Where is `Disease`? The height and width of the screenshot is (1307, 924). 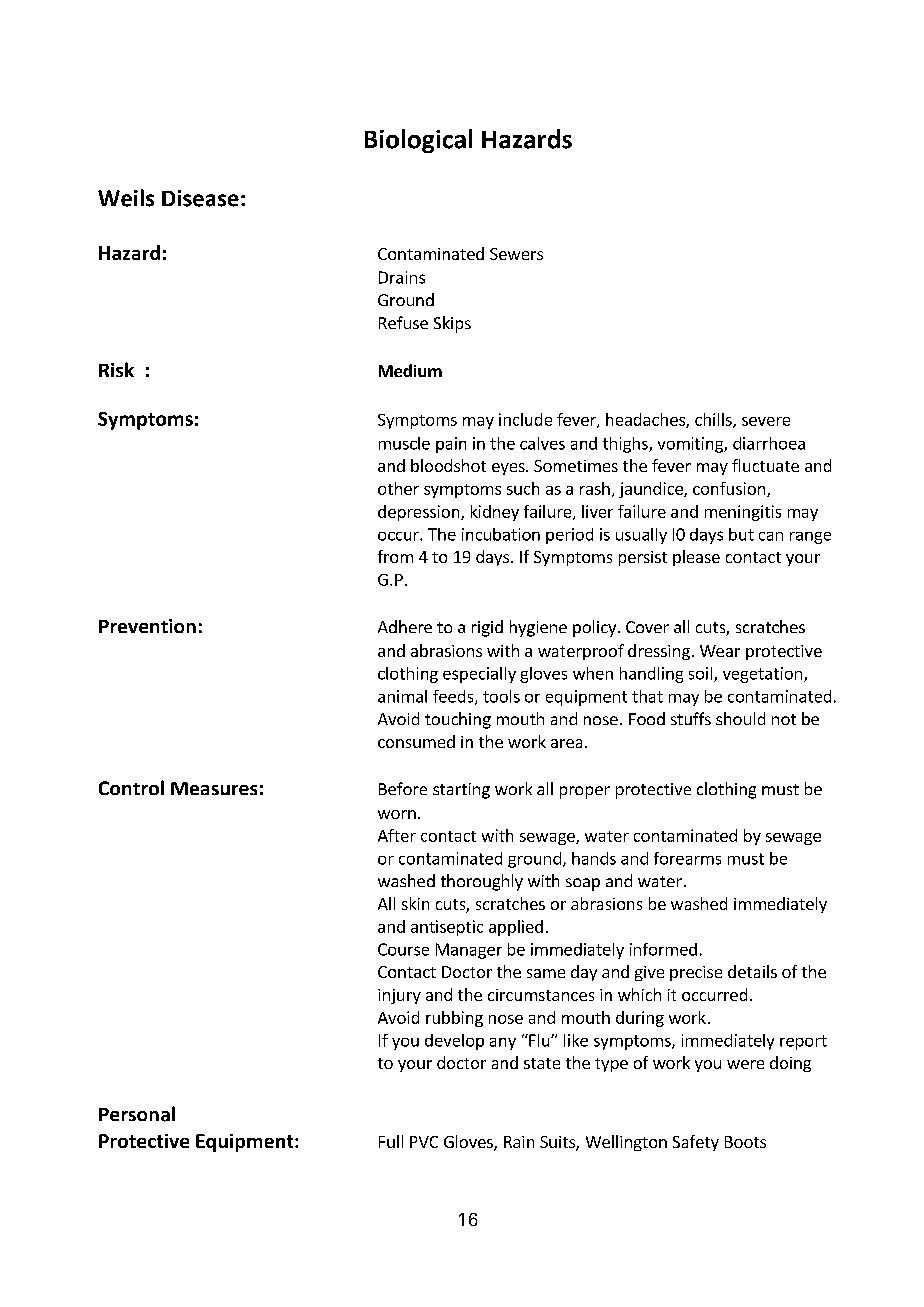 Disease is located at coordinates (200, 198).
